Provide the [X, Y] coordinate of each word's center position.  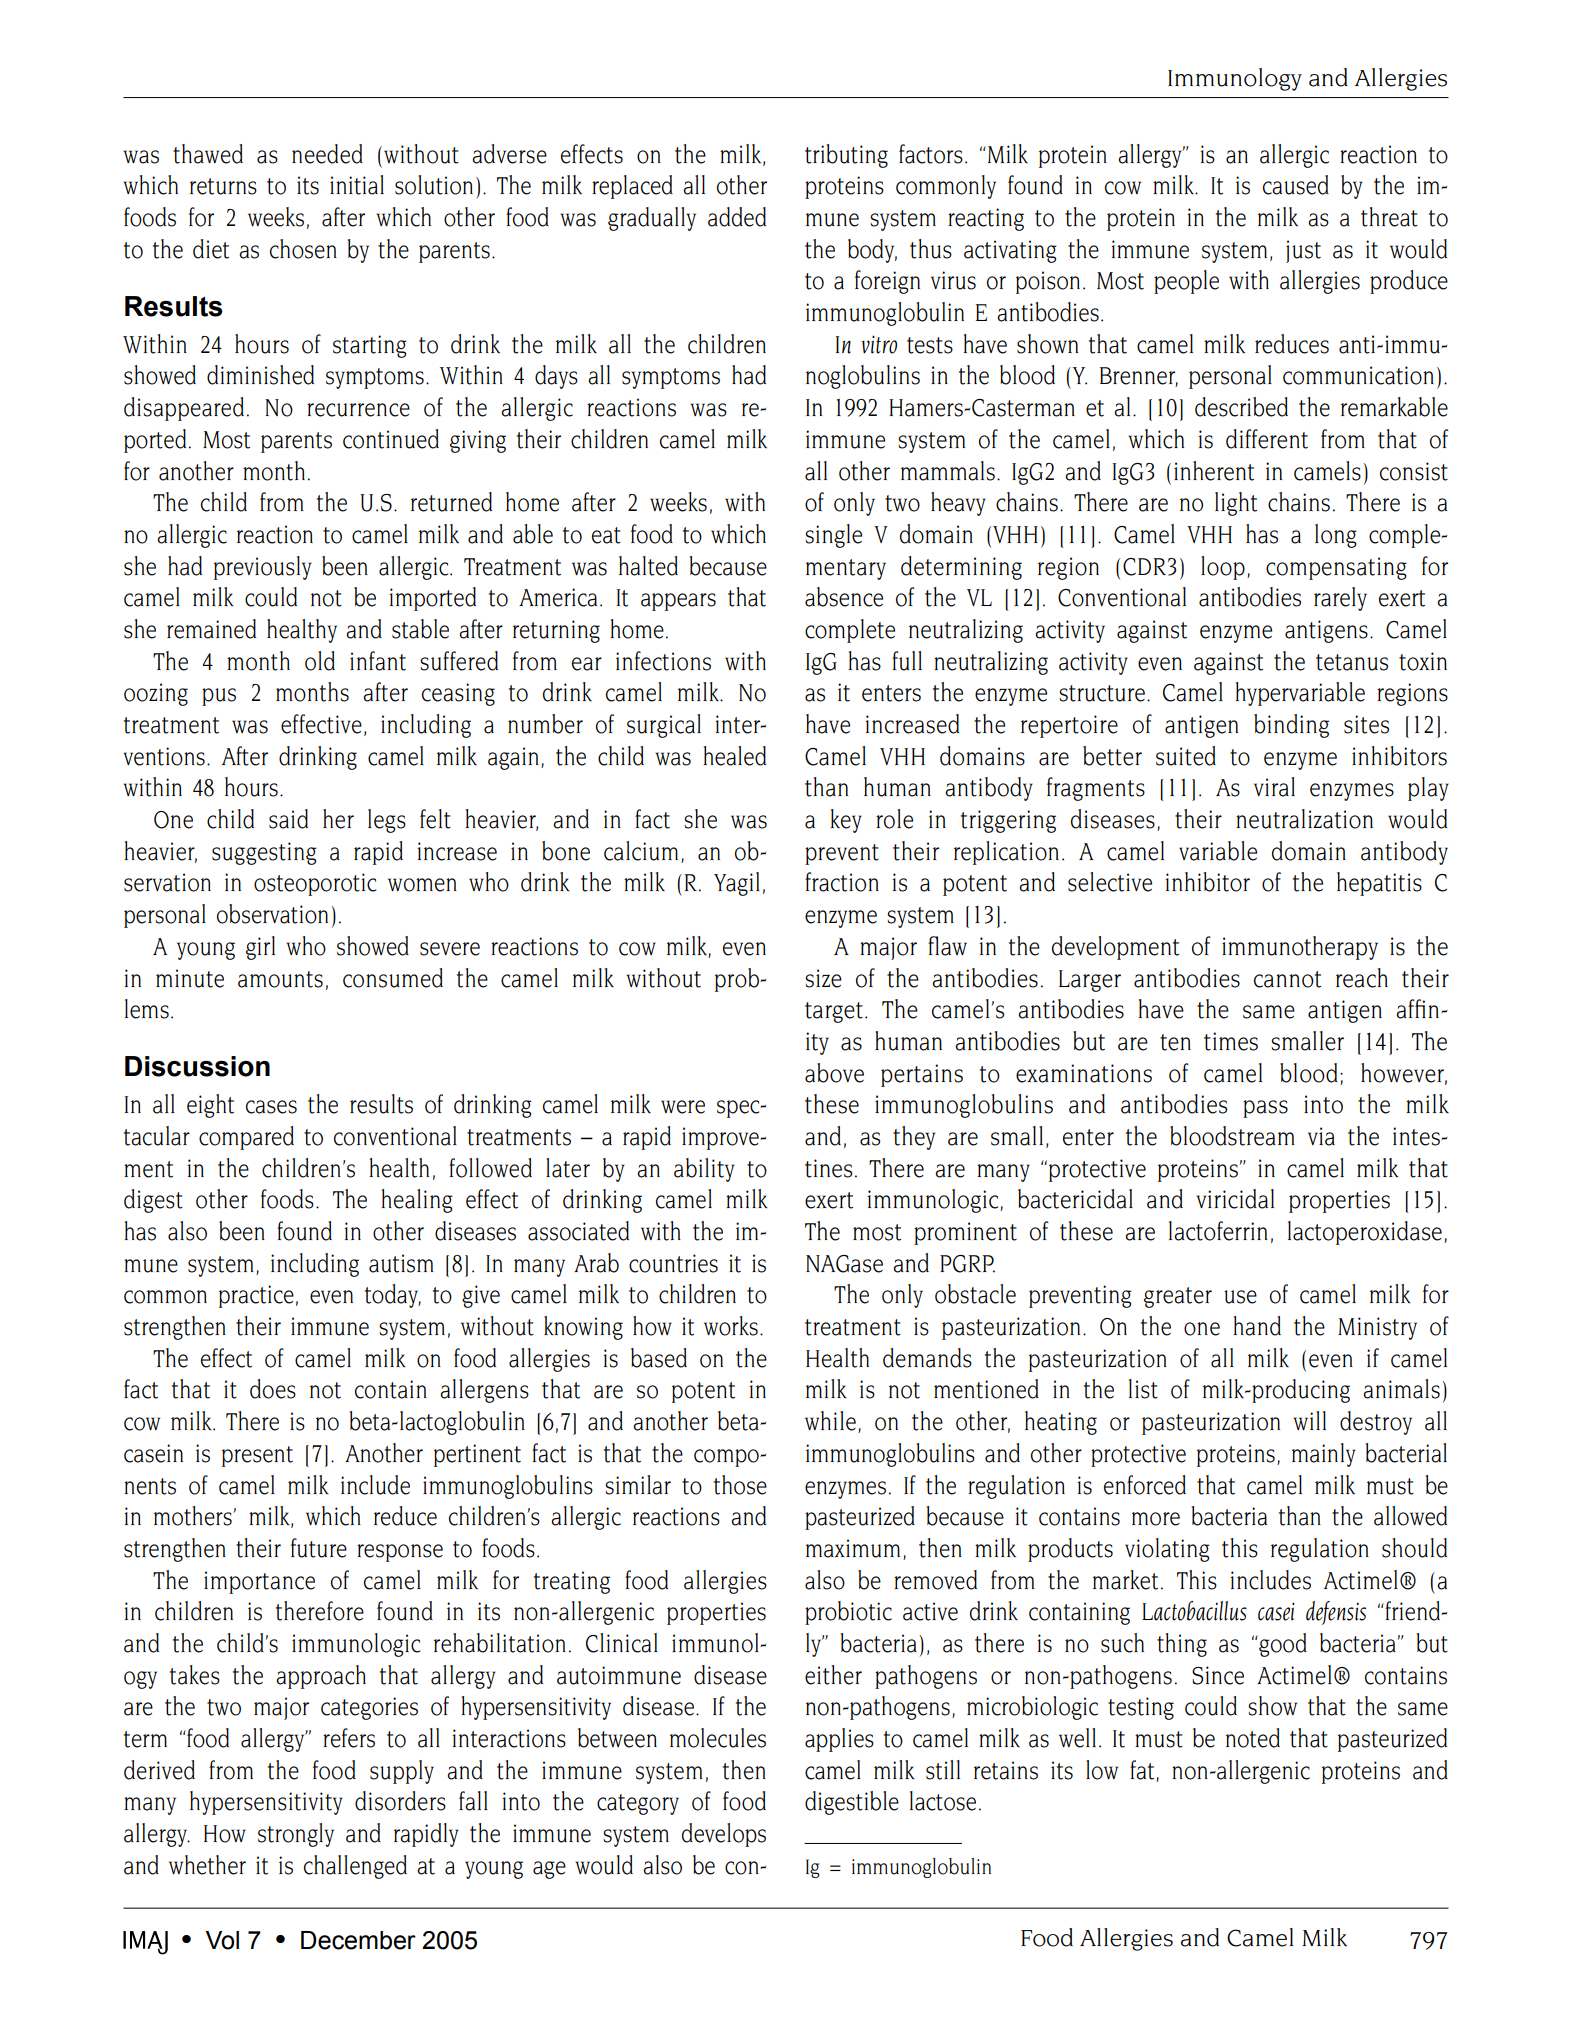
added [737, 217]
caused [1296, 185]
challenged [355, 1867]
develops [724, 1835]
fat [1143, 1771]
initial [357, 185]
